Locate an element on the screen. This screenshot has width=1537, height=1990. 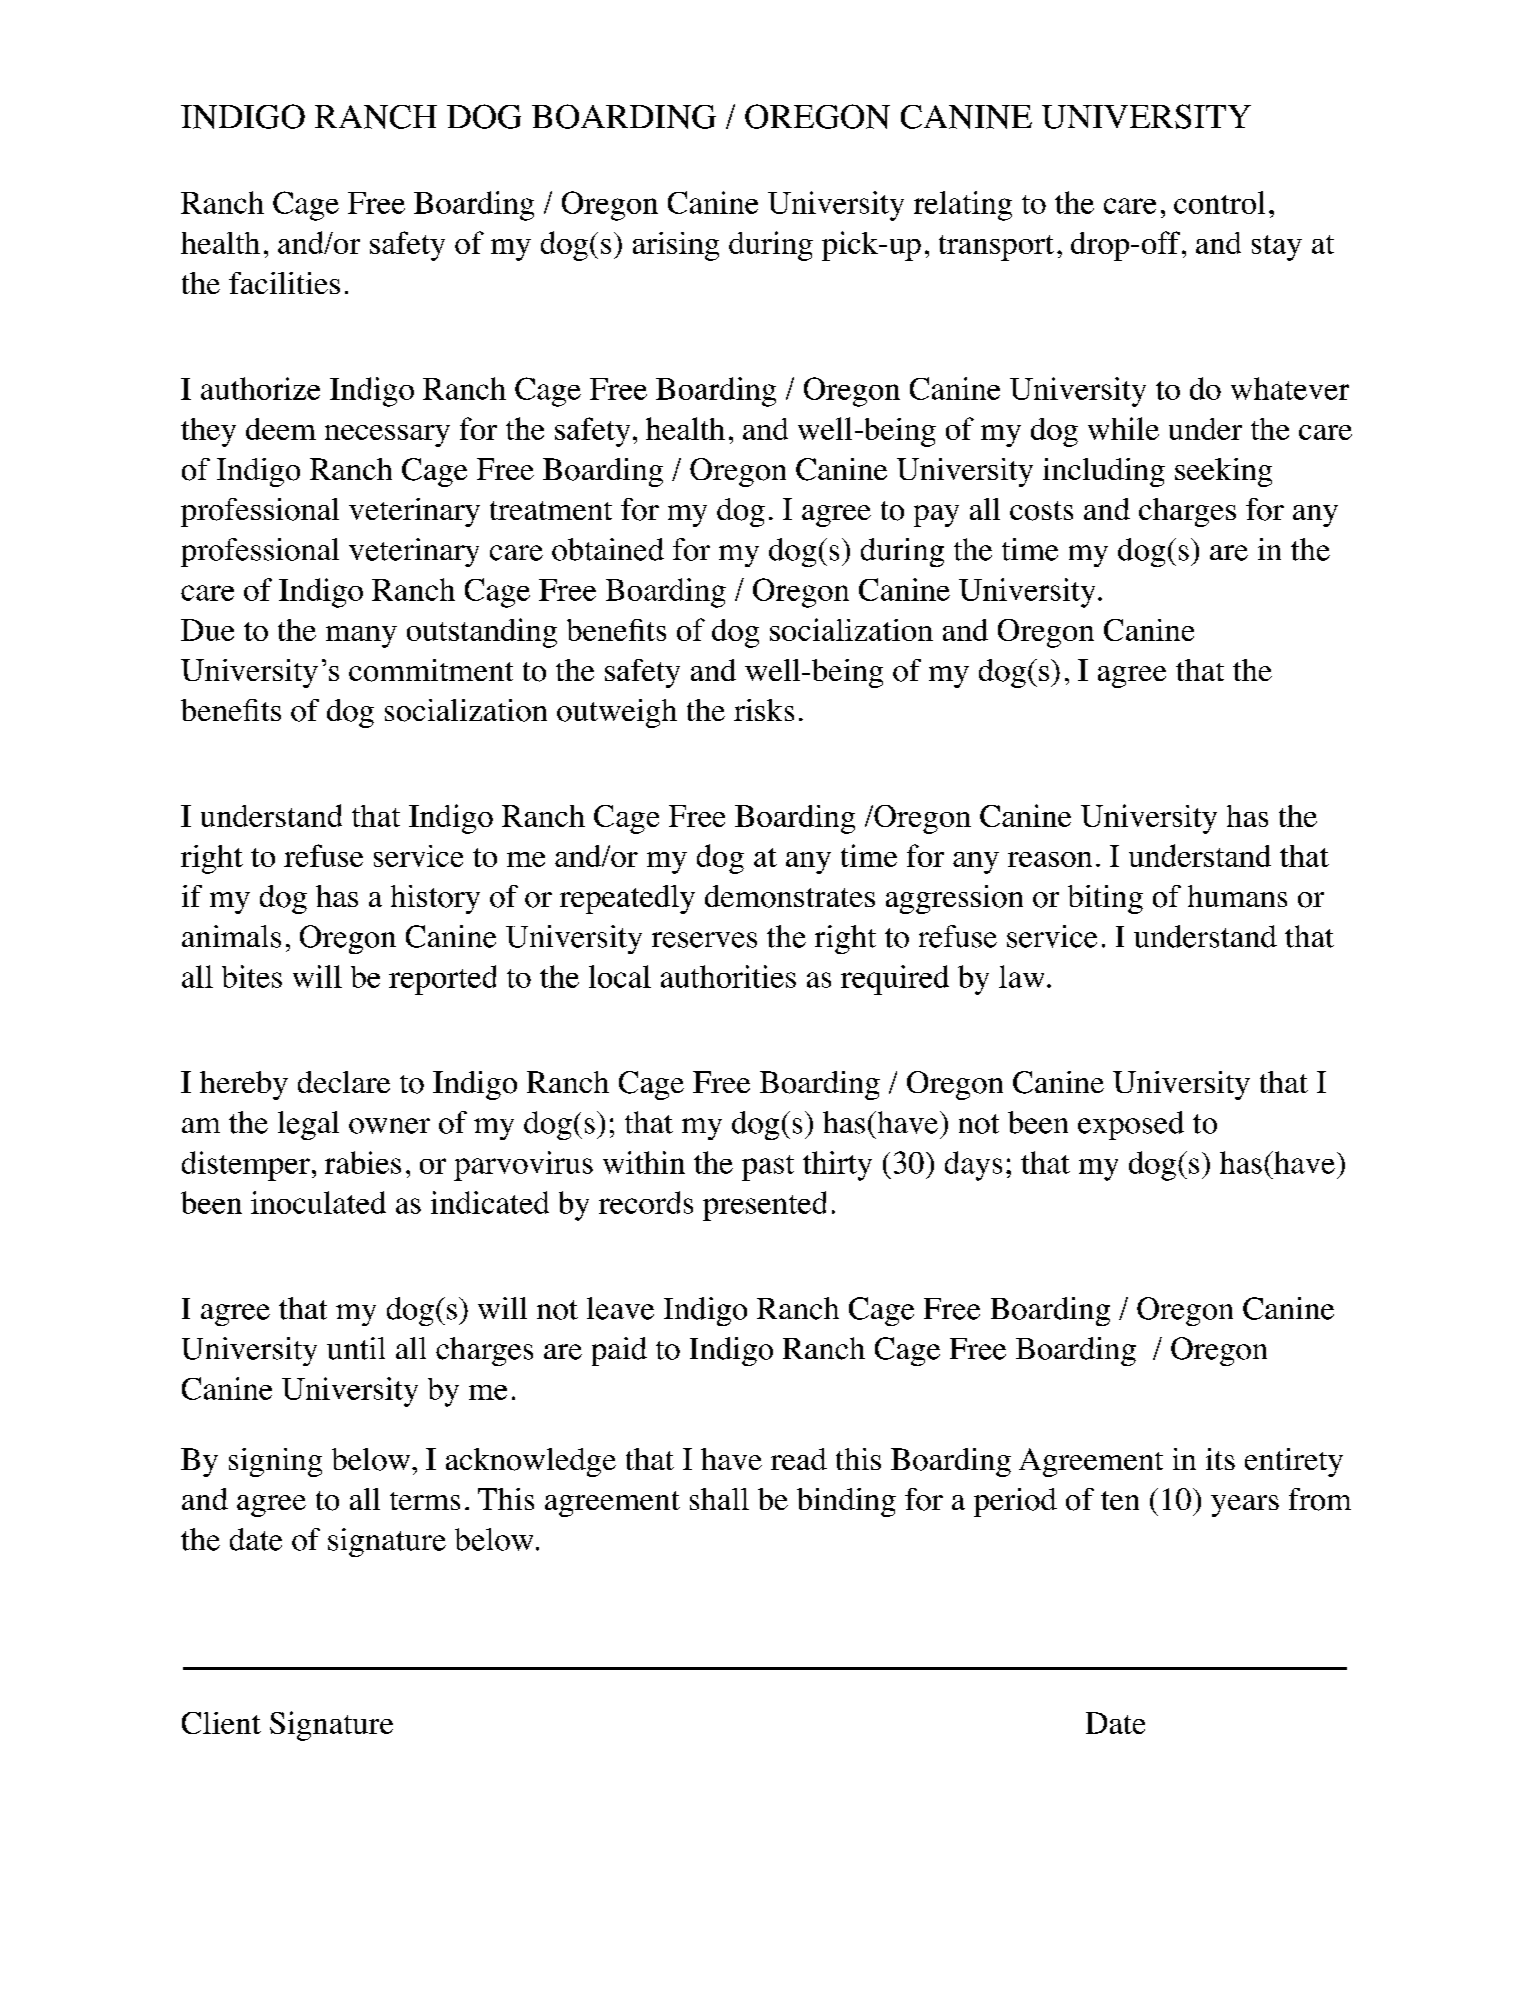
risks is located at coordinates (764, 710).
